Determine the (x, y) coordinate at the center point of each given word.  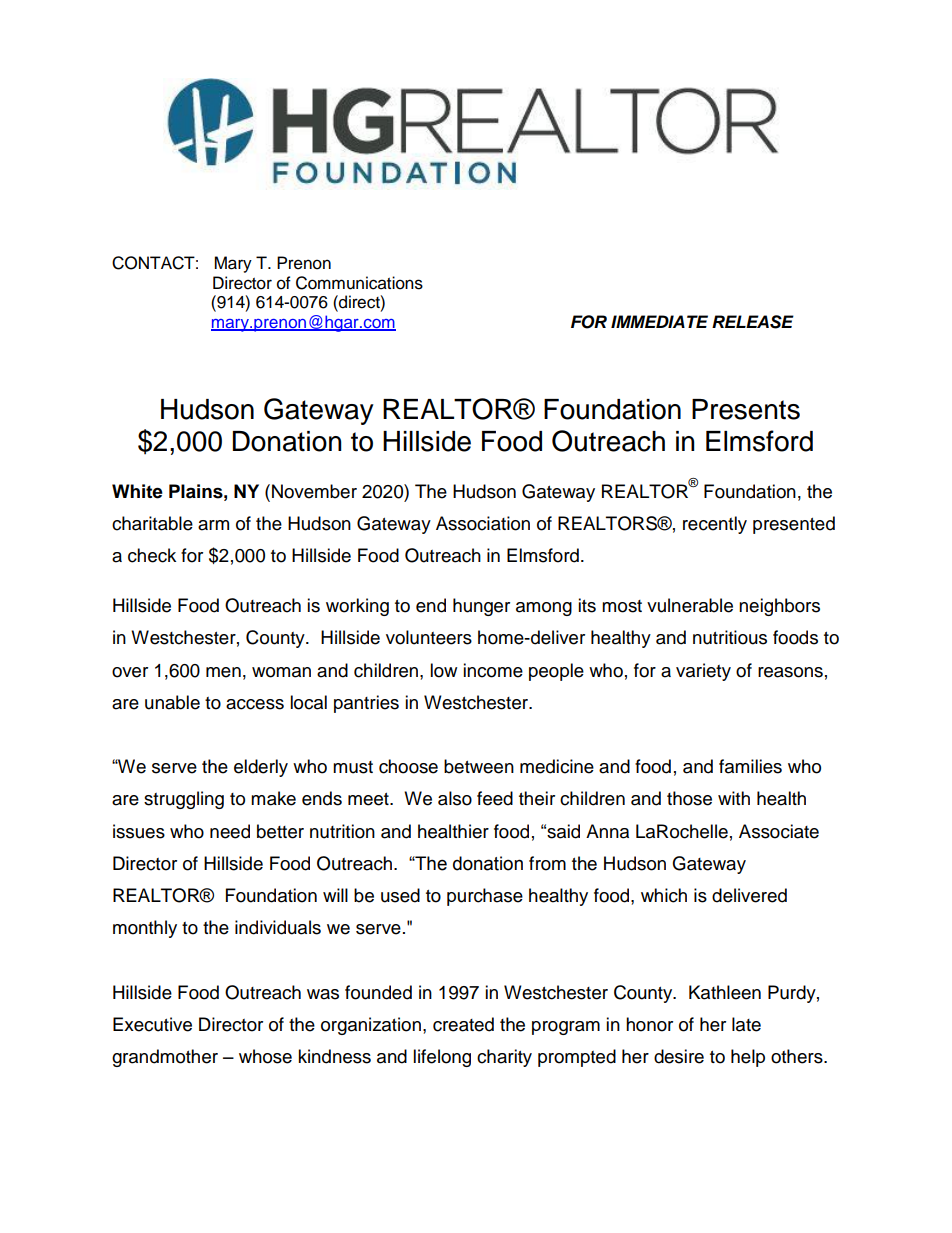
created (463, 1024)
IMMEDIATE (659, 321)
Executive (152, 1024)
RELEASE (753, 322)
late (746, 1024)
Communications (359, 283)
